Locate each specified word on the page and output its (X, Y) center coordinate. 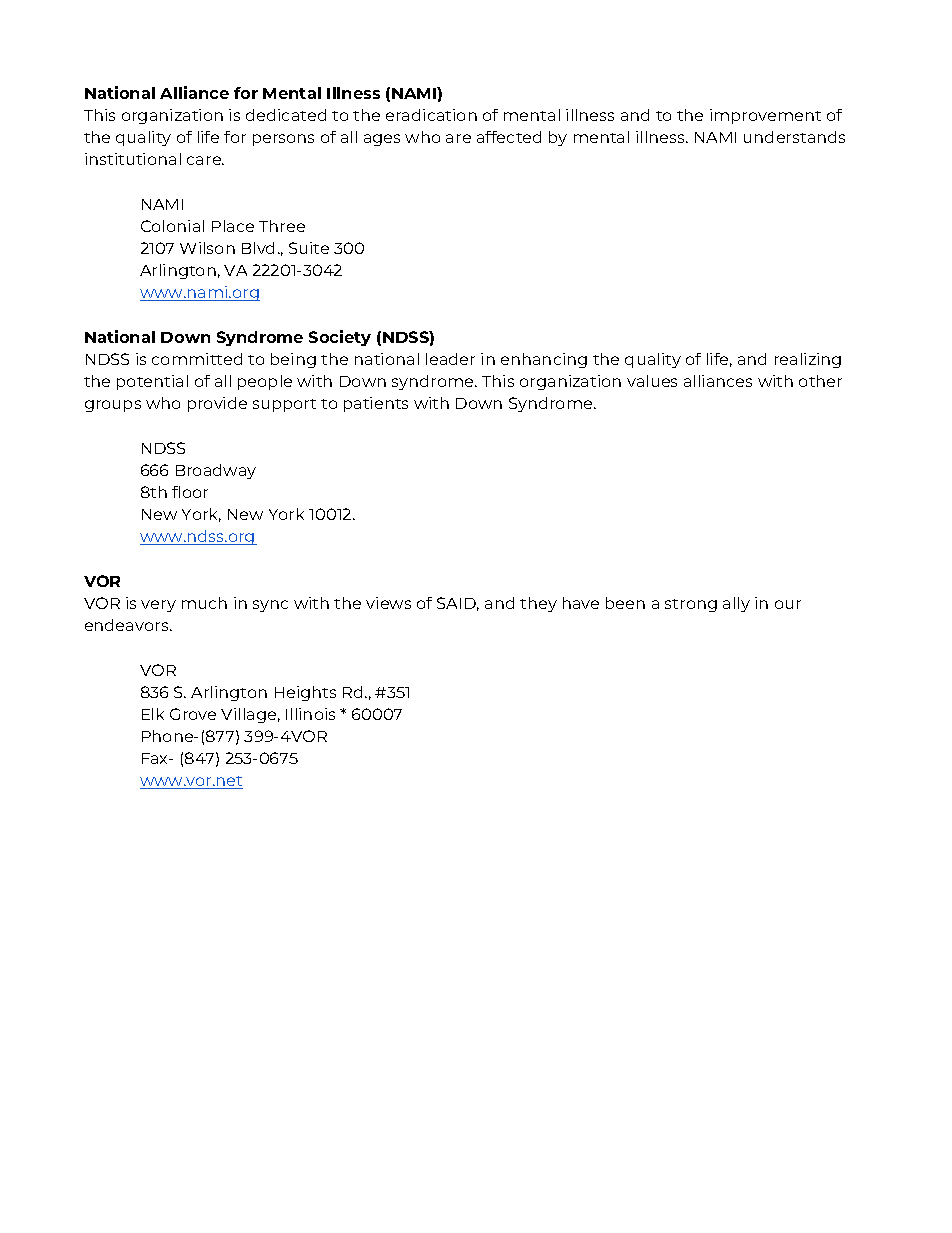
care (205, 160)
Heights (305, 693)
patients (376, 404)
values (652, 381)
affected (509, 137)
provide (217, 404)
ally (736, 604)
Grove (193, 714)
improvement (765, 116)
